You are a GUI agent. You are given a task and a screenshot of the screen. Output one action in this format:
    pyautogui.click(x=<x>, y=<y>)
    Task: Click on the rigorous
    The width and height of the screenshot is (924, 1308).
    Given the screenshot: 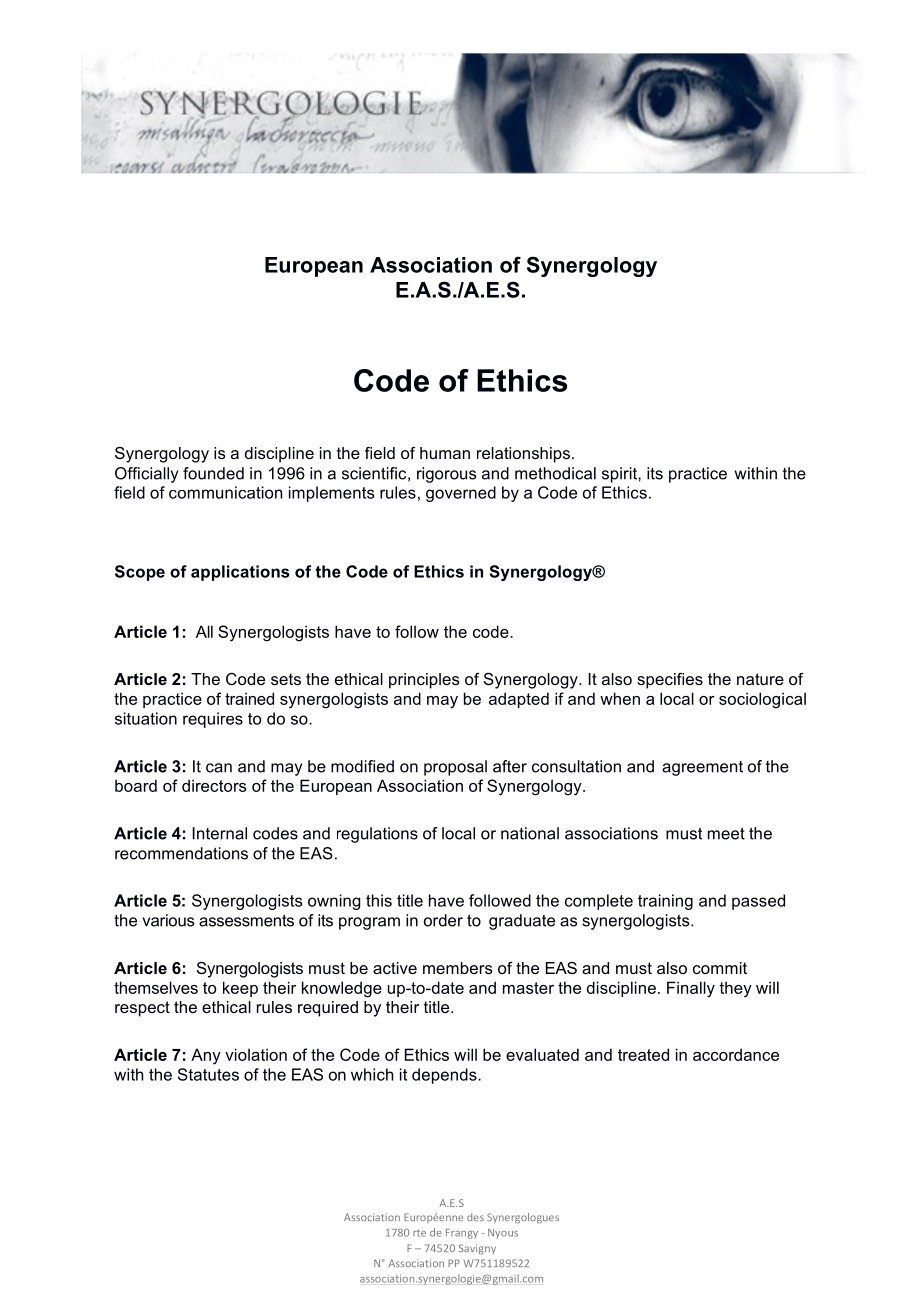 What is the action you would take?
    pyautogui.click(x=447, y=475)
